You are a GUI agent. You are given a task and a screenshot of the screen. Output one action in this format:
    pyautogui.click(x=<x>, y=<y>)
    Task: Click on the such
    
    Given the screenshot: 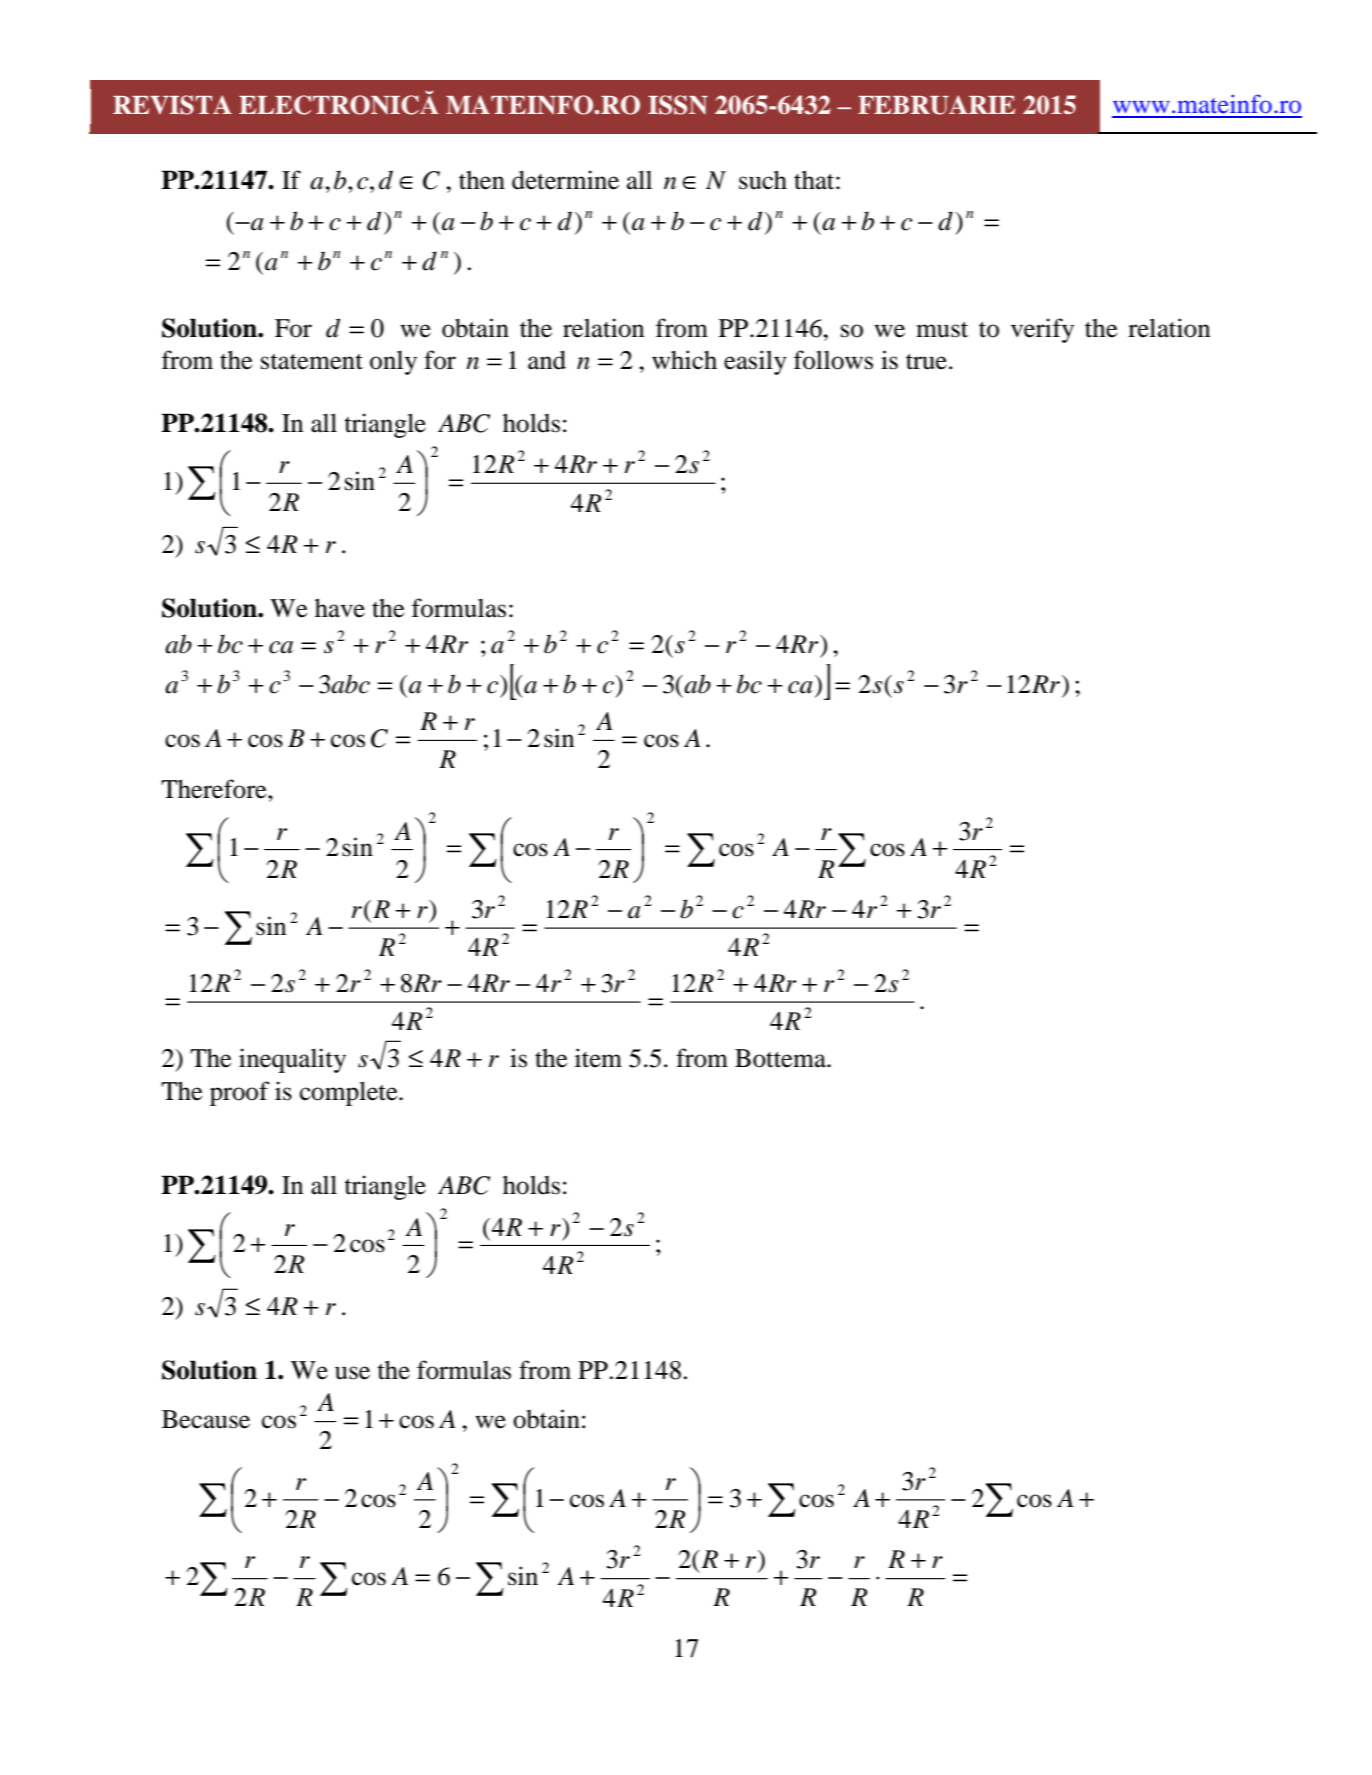 What is the action you would take?
    pyautogui.click(x=763, y=180)
